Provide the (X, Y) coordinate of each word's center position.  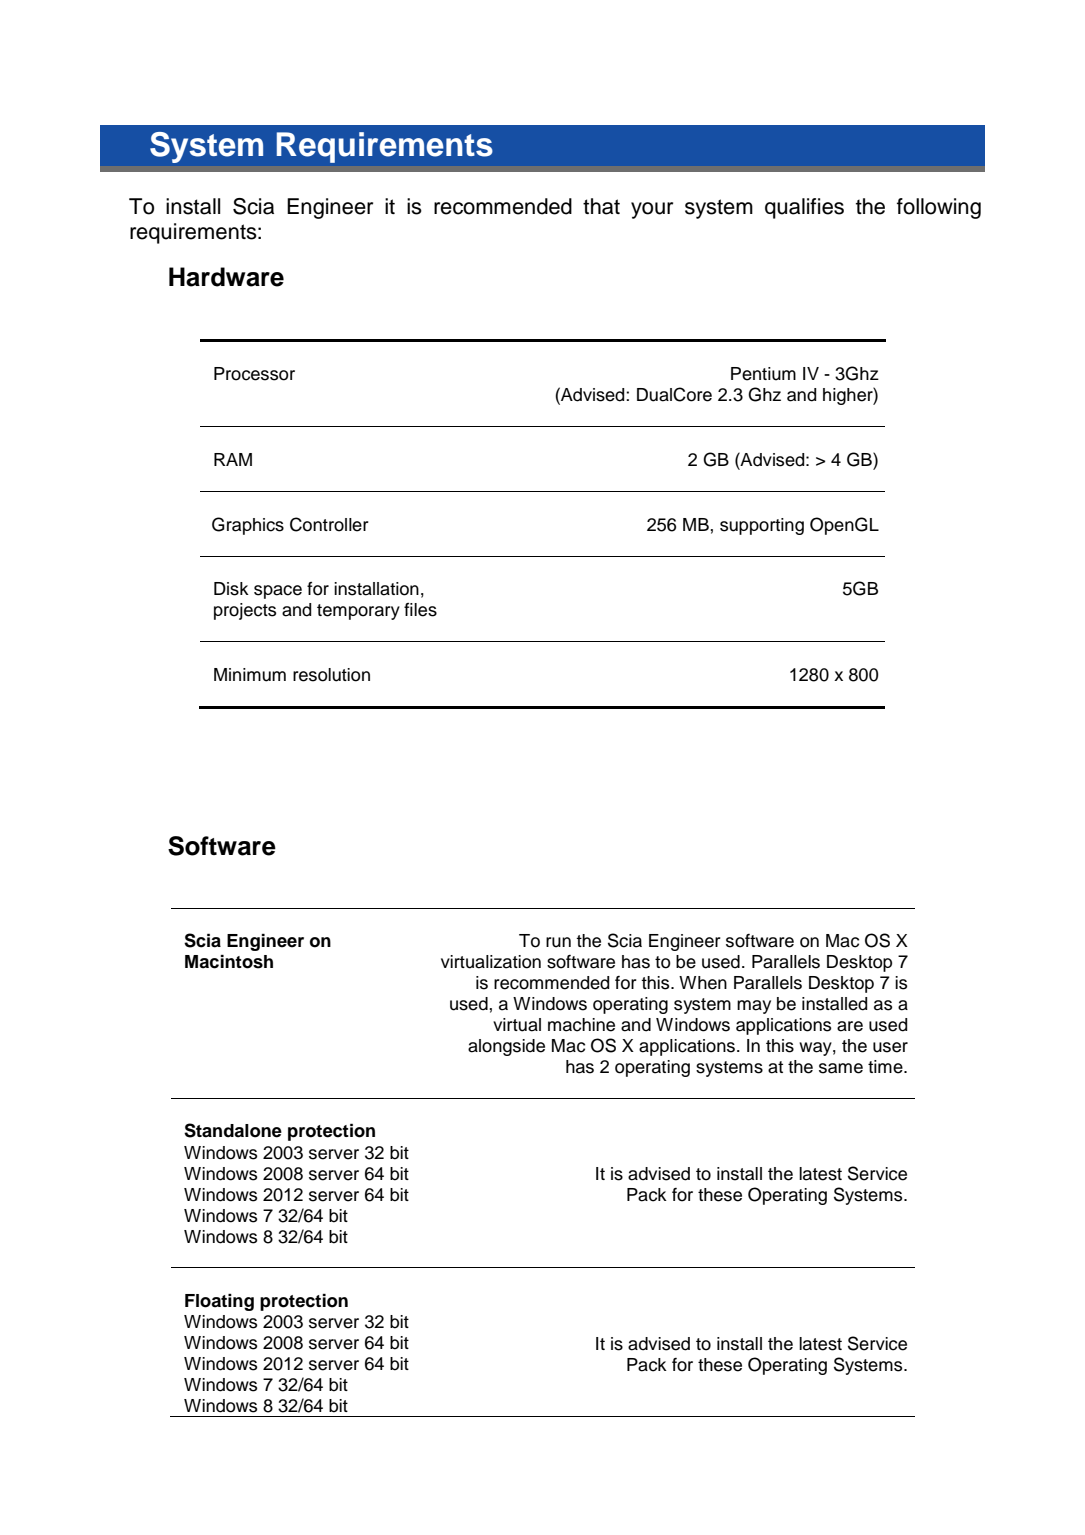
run (558, 942)
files (420, 610)
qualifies (804, 208)
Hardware (226, 277)
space (278, 592)
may (754, 1007)
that (601, 206)
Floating (219, 1302)
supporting (762, 526)
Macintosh (229, 961)
